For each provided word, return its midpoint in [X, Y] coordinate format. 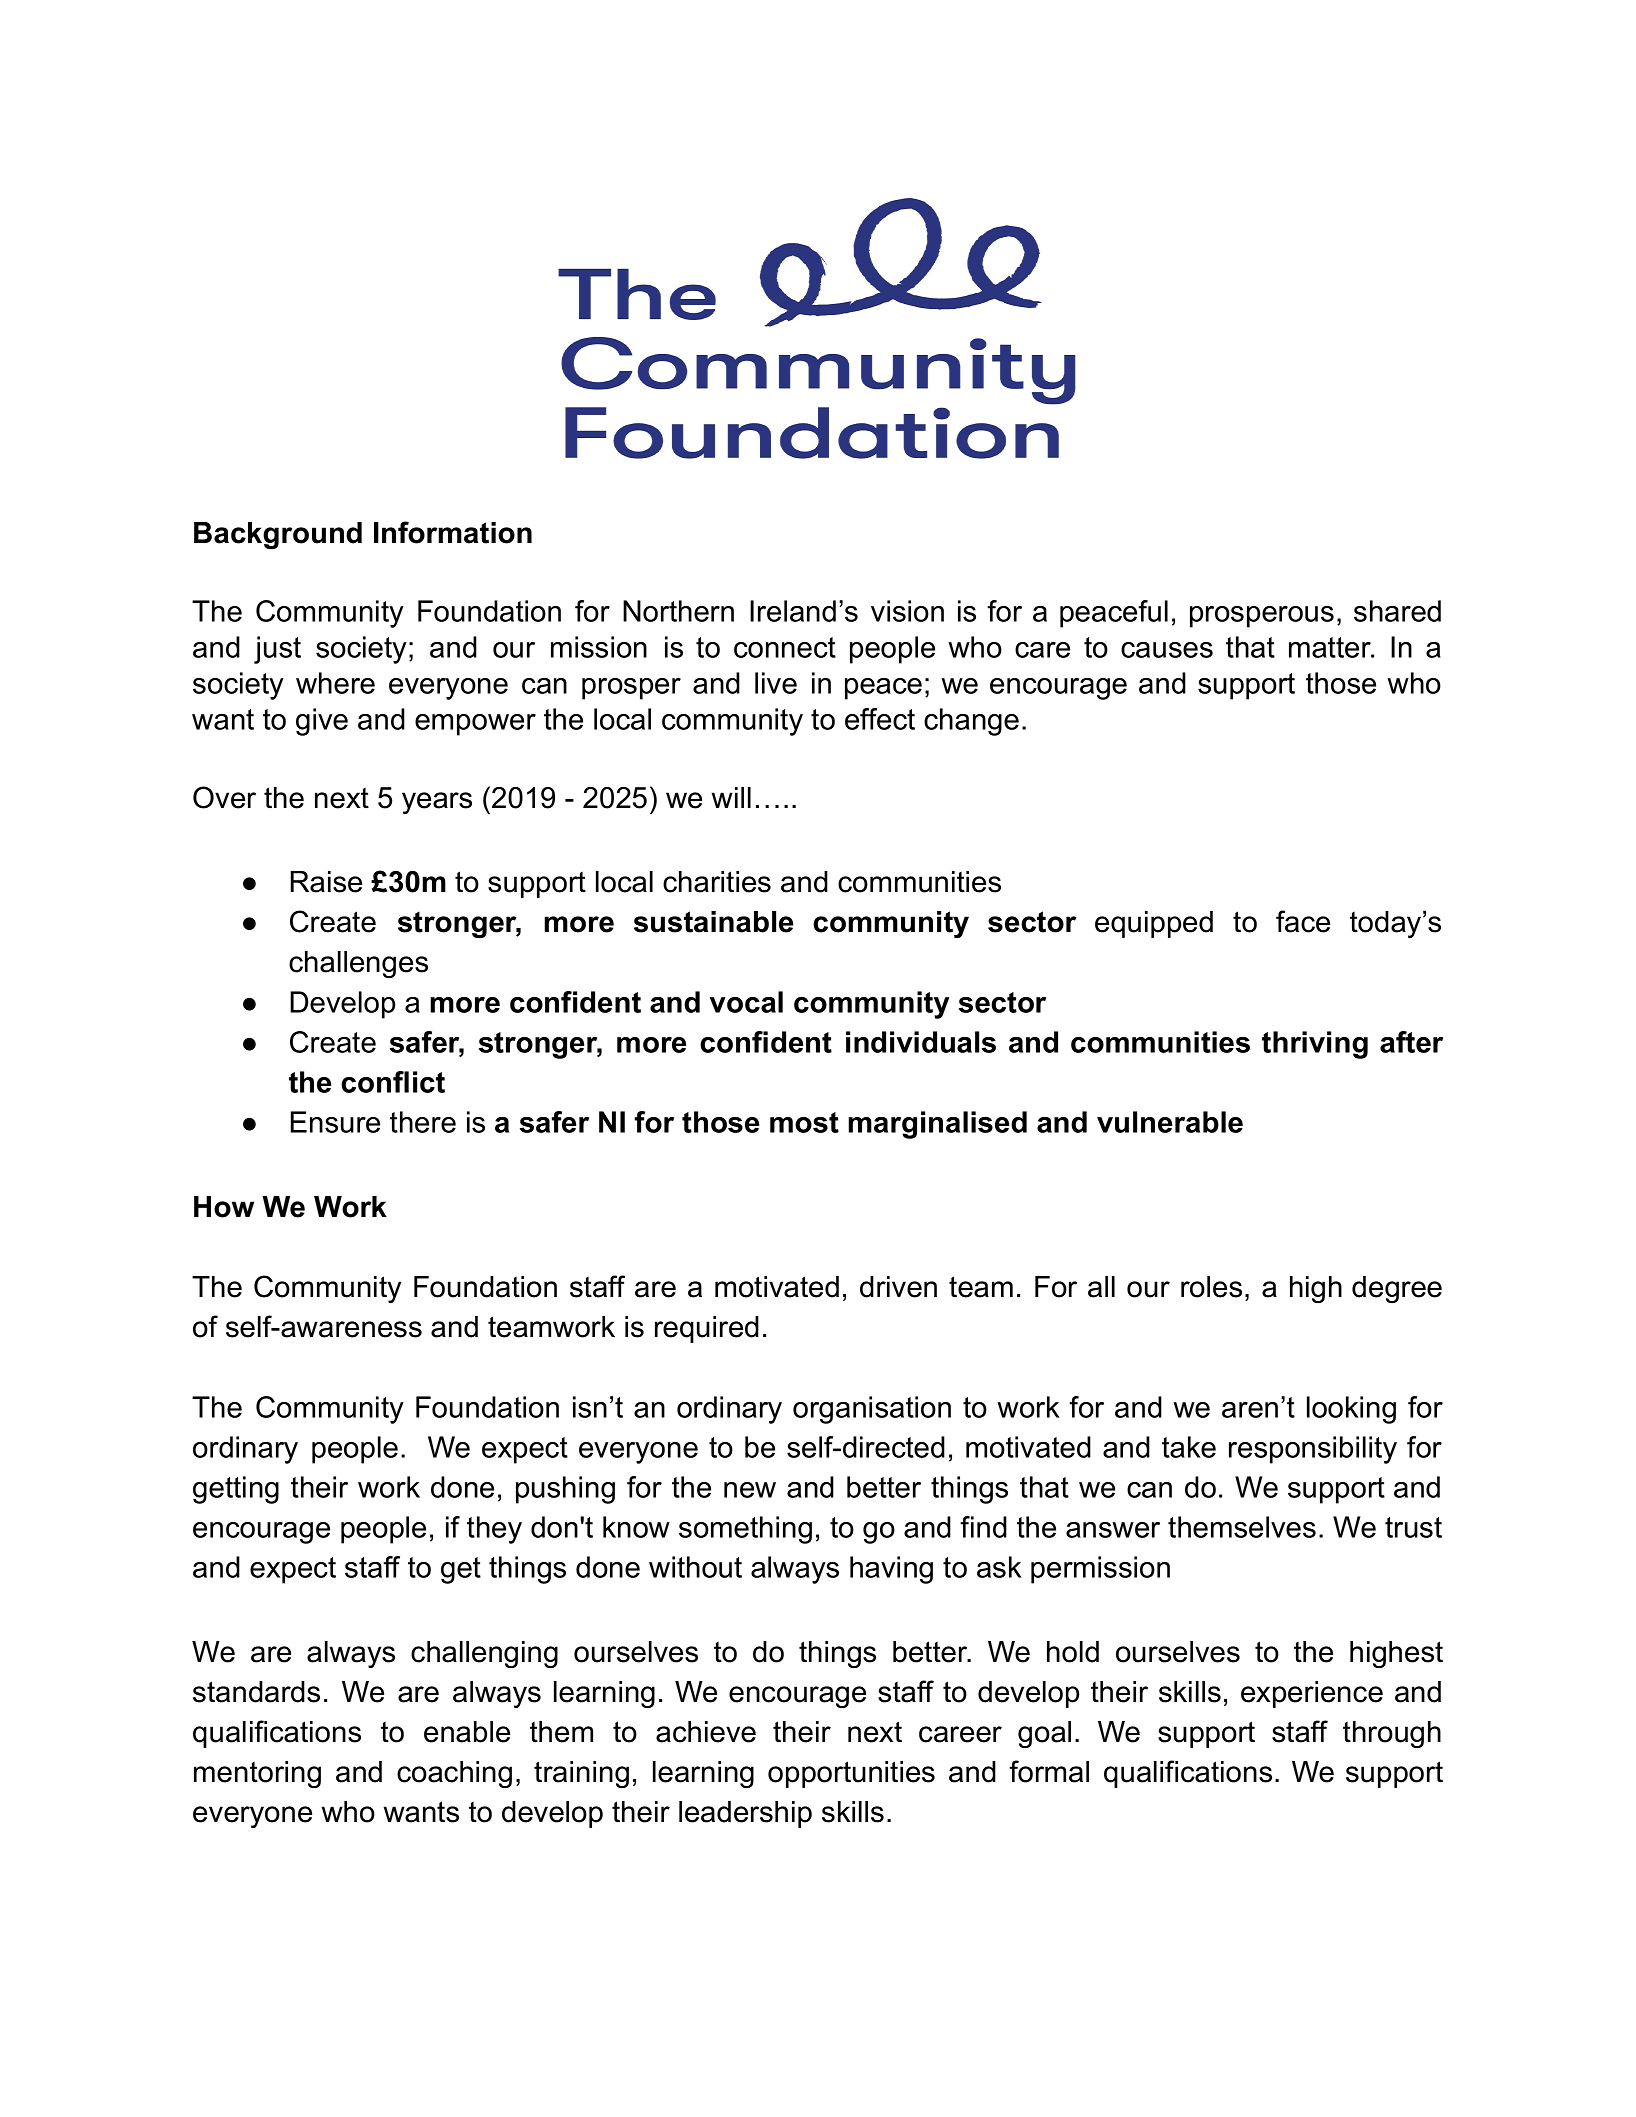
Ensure [335, 1122]
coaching [454, 1774]
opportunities [851, 1774]
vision [907, 611]
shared [1397, 611]
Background [278, 535]
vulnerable [1170, 1122]
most [804, 1122]
